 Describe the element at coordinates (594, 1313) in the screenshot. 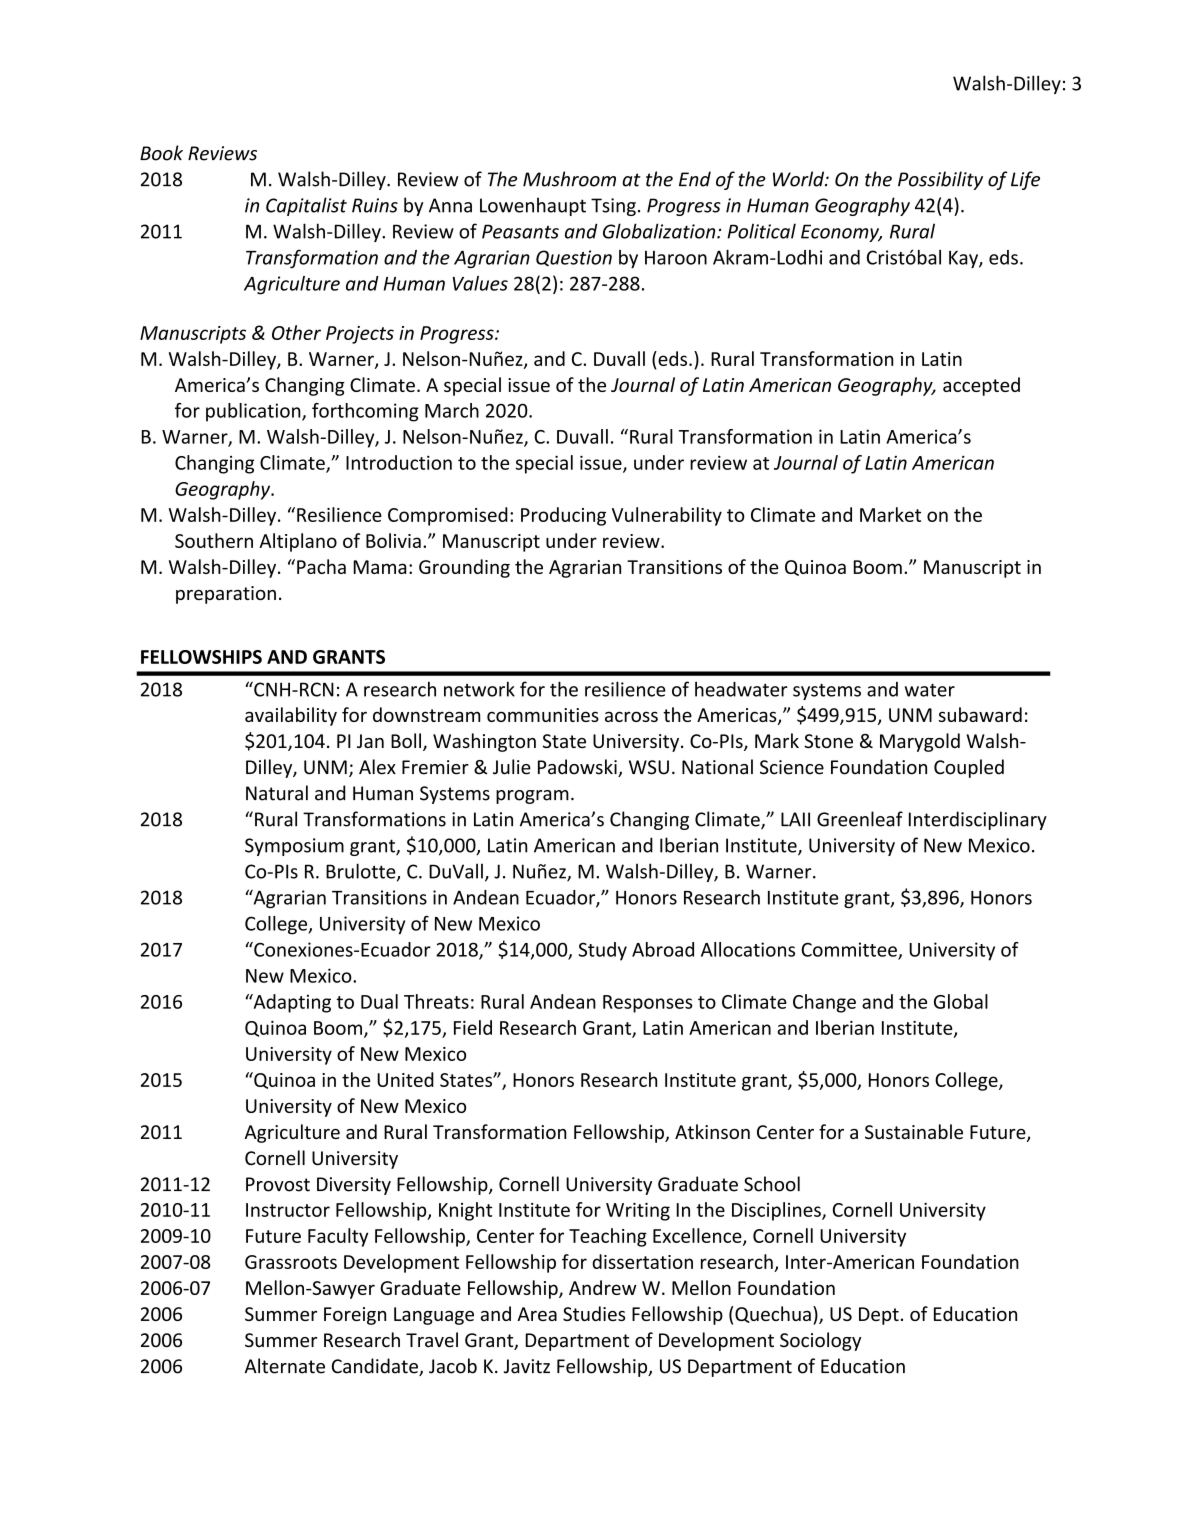

I see `Studies` at that location.
